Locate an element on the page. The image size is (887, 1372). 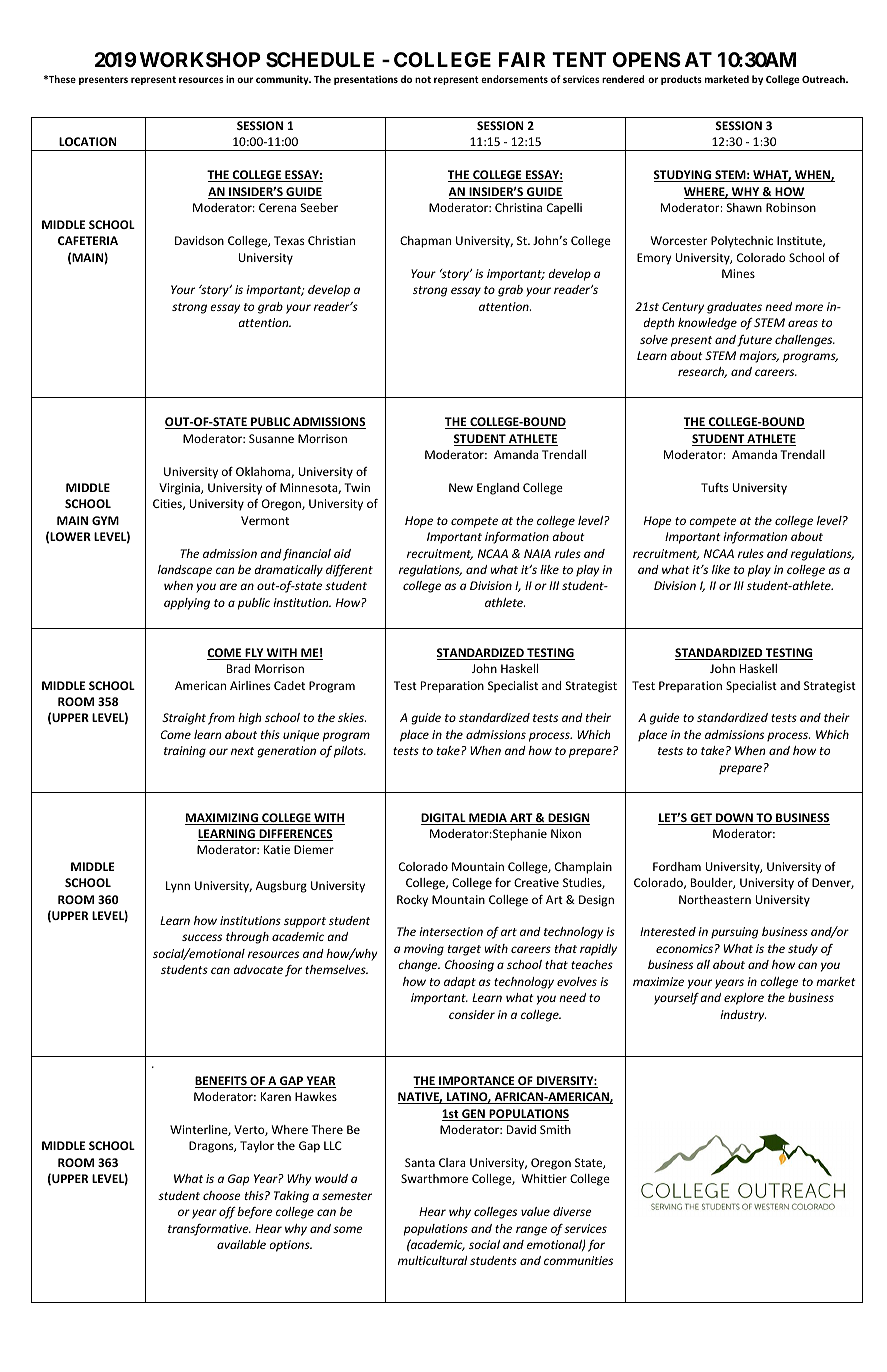
transformative is located at coordinates (209, 1230).
